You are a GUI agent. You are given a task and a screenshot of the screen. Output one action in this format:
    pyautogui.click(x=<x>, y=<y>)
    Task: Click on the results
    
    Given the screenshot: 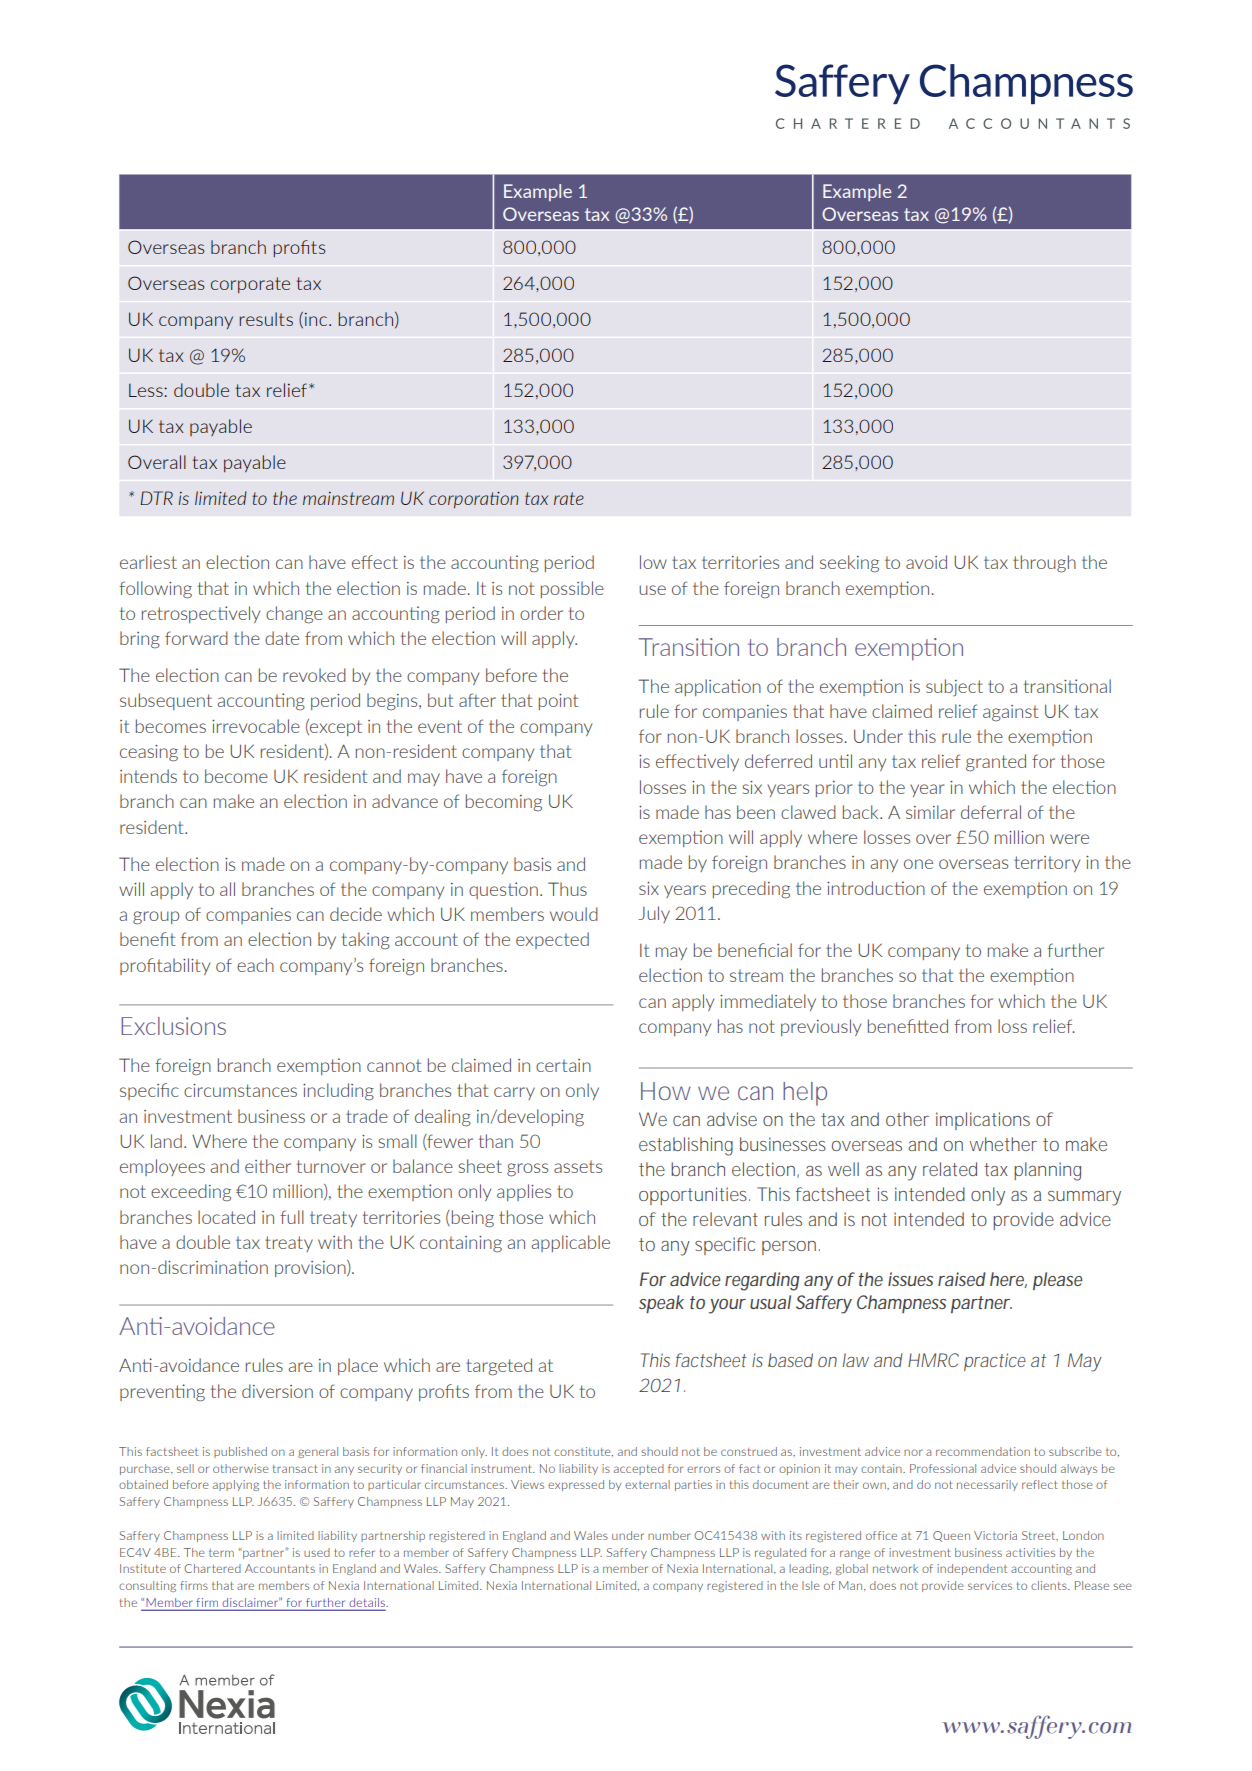 What is the action you would take?
    pyautogui.click(x=266, y=319)
